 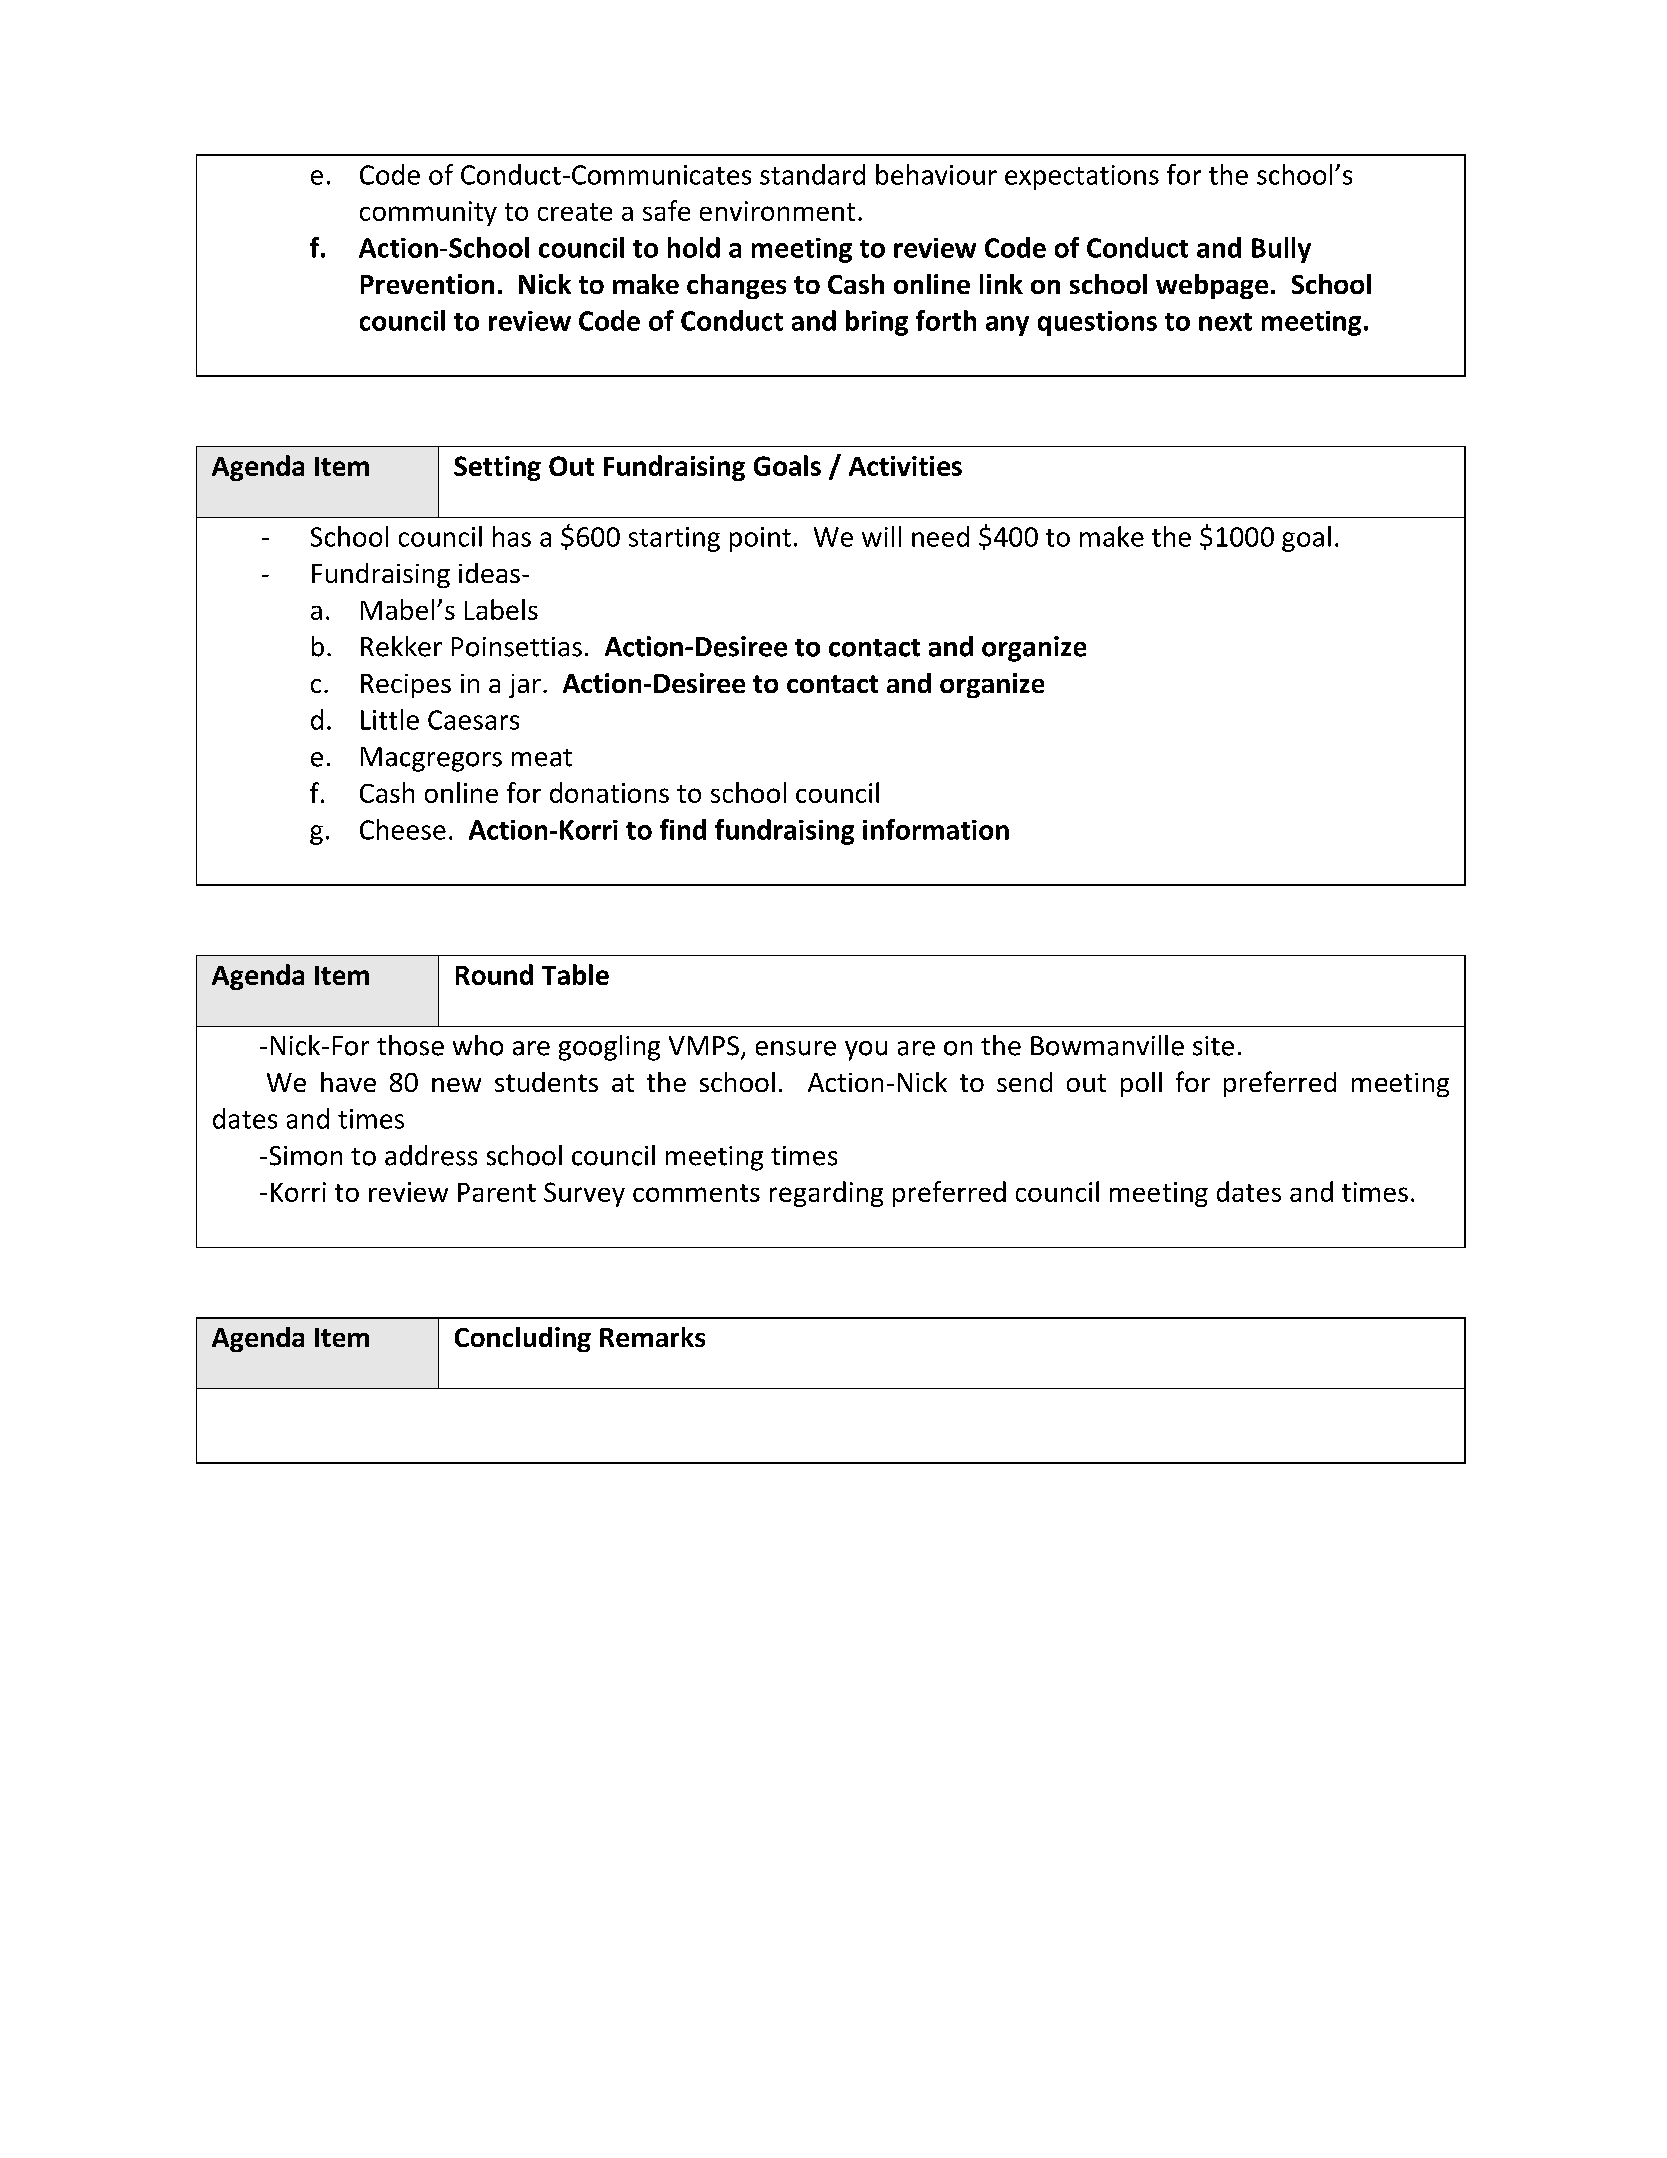 What do you see at coordinates (796, 1048) in the screenshot?
I see `ensure` at bounding box center [796, 1048].
